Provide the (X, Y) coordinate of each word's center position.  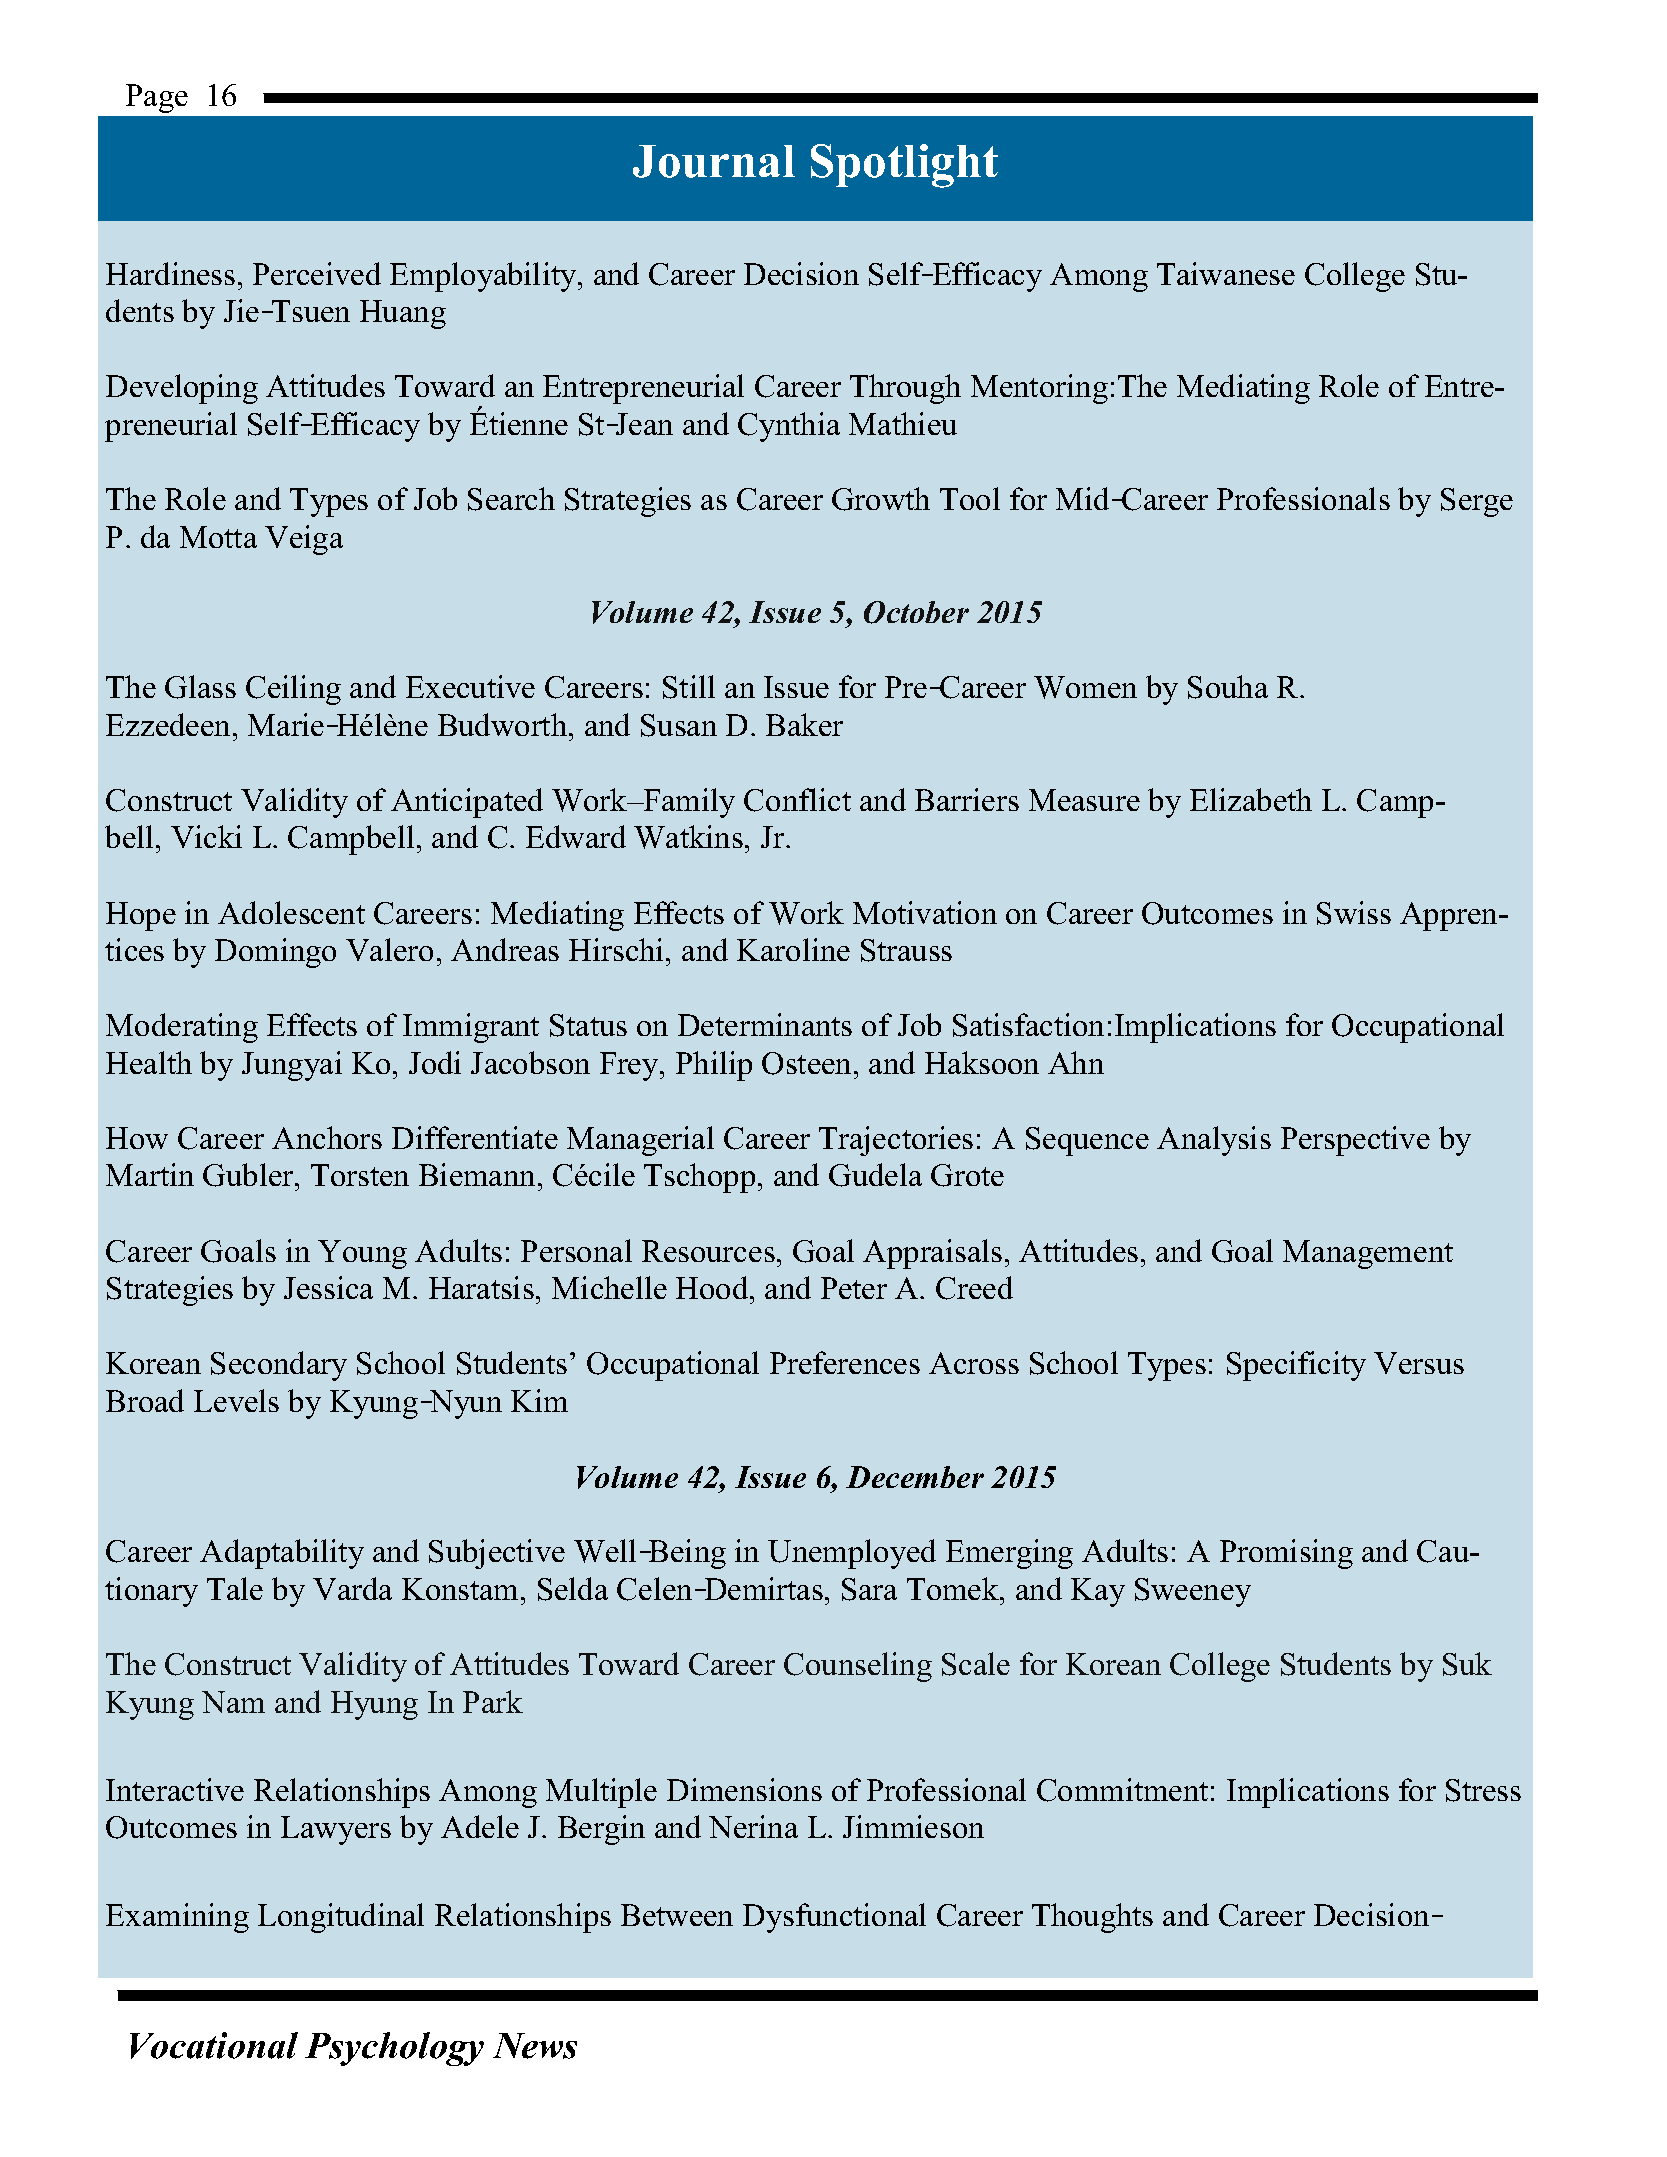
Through (905, 389)
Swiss (1354, 913)
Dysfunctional (834, 1918)
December (915, 1477)
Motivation (925, 912)
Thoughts (1092, 1918)
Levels (236, 1400)
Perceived (317, 273)
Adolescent (291, 912)
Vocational (214, 2045)
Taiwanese (1226, 273)
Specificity (1296, 1366)
